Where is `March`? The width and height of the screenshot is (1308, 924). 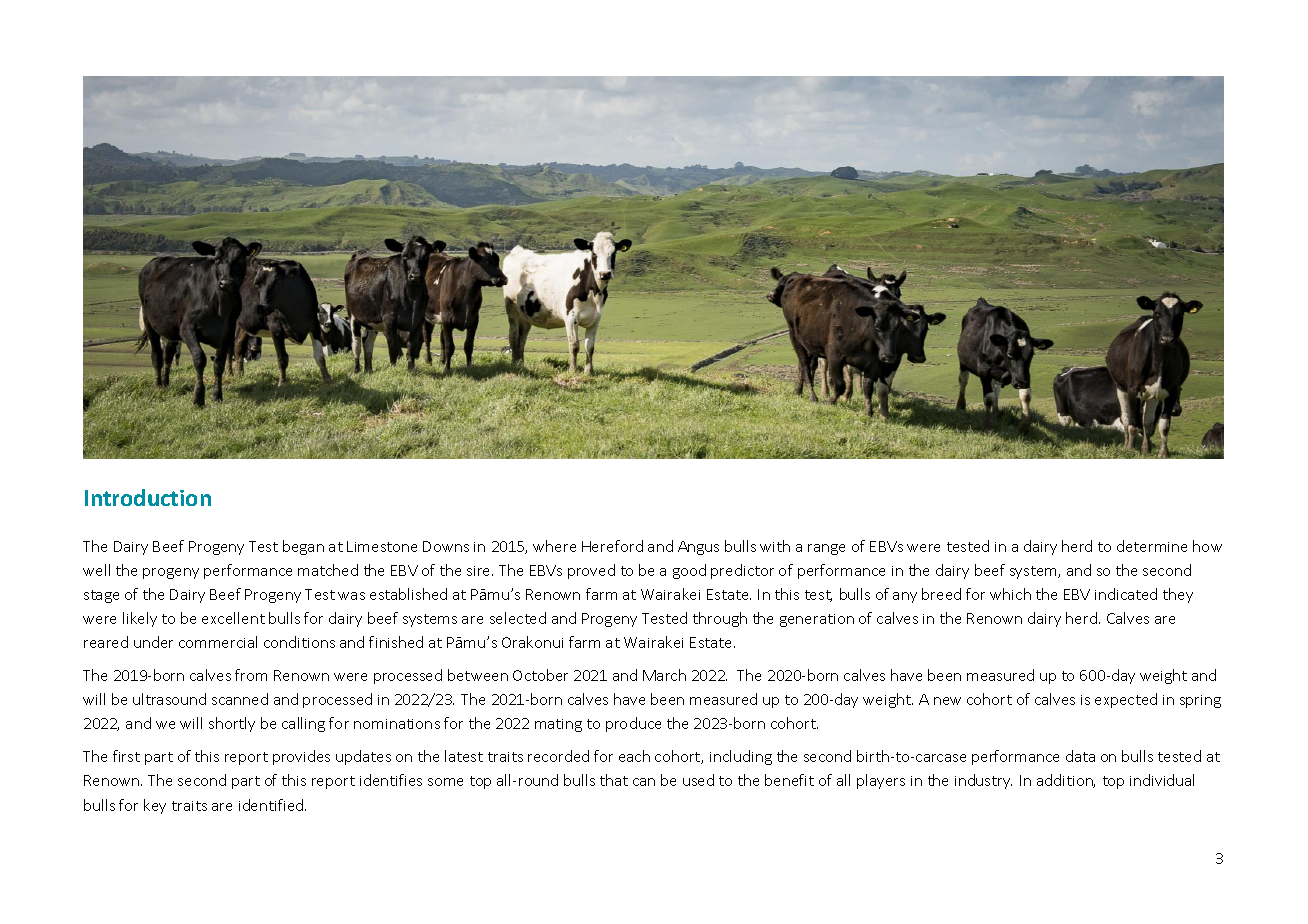 March is located at coordinates (664, 675).
